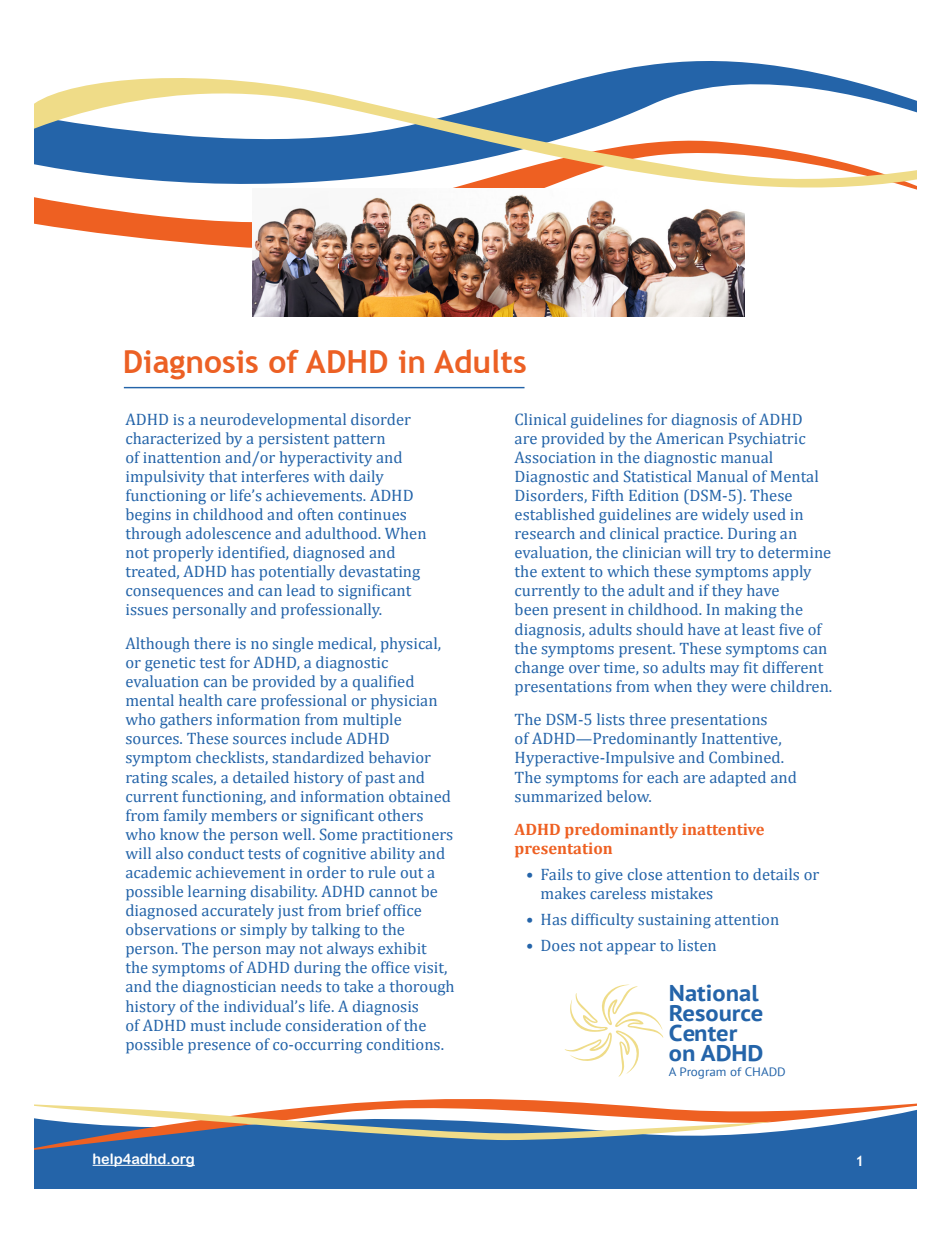  I want to click on presence, so click(219, 1048).
